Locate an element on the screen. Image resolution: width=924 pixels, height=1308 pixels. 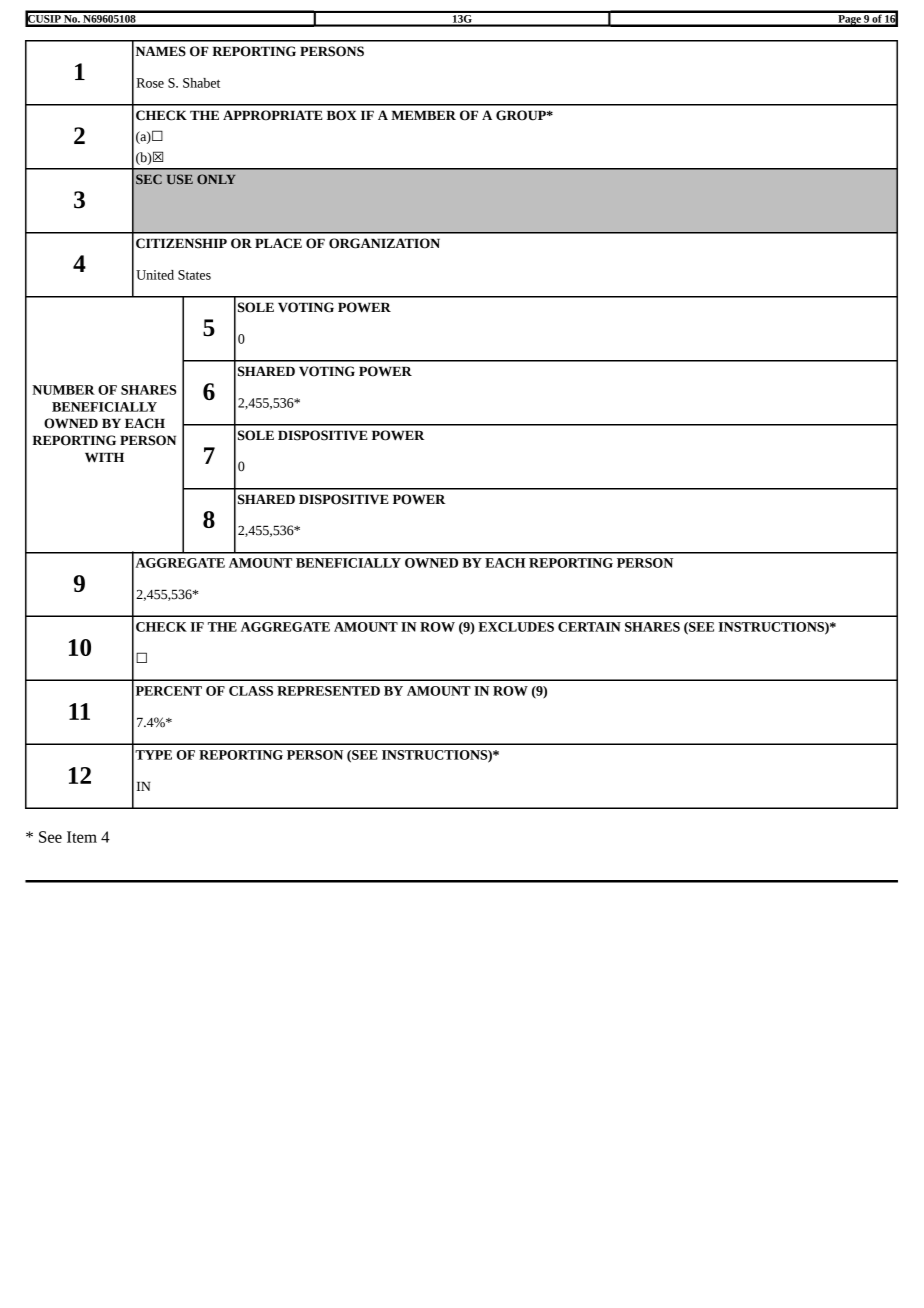
BOX is located at coordinates (342, 115).
